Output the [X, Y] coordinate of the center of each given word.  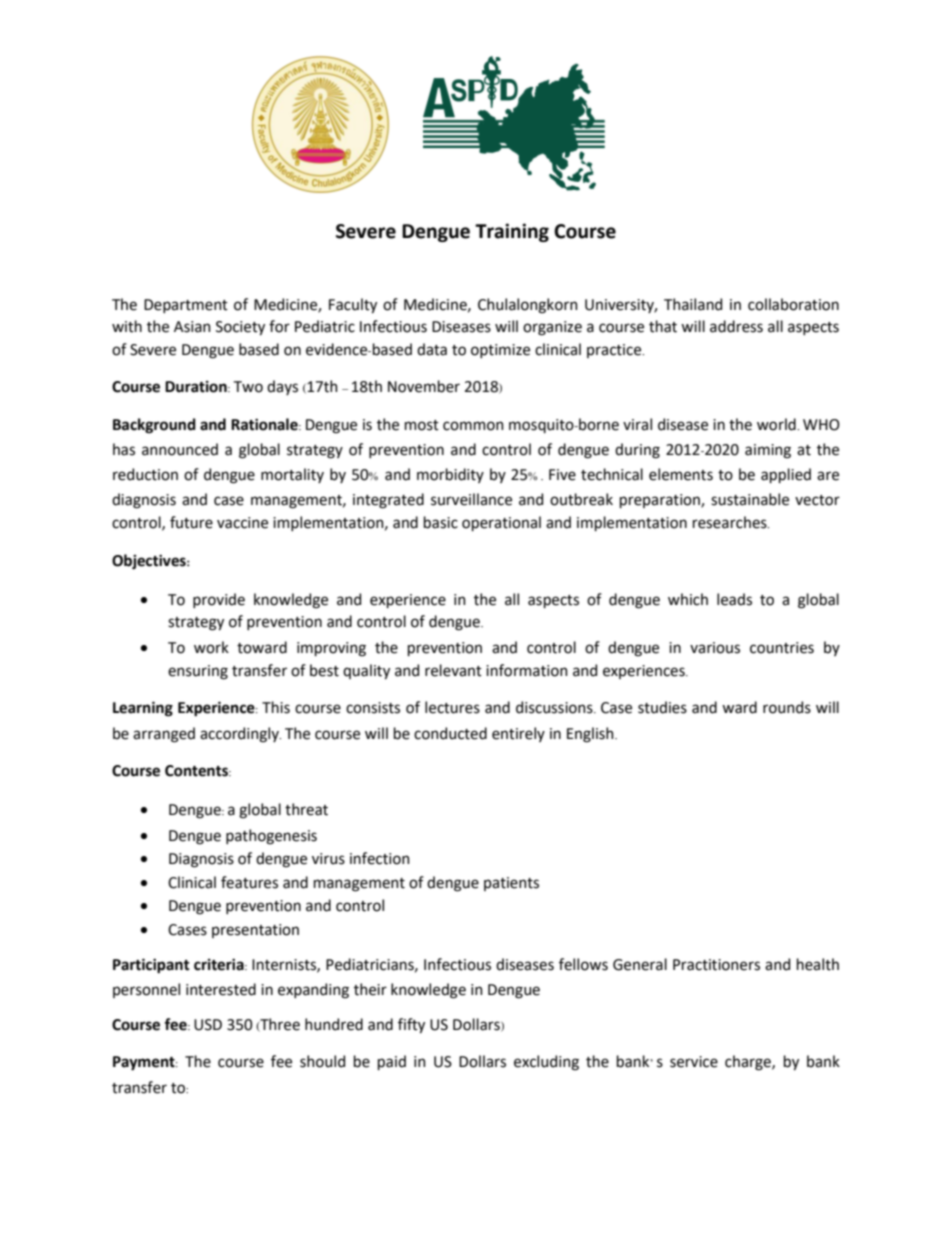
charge [749, 1063]
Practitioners [716, 965]
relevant [453, 670]
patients [511, 884]
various [715, 648]
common [473, 426]
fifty [411, 1025]
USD [208, 1025]
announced [180, 449]
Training [512, 232]
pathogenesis [271, 837]
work [211, 647]
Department [186, 306]
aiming [768, 451]
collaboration [793, 304]
